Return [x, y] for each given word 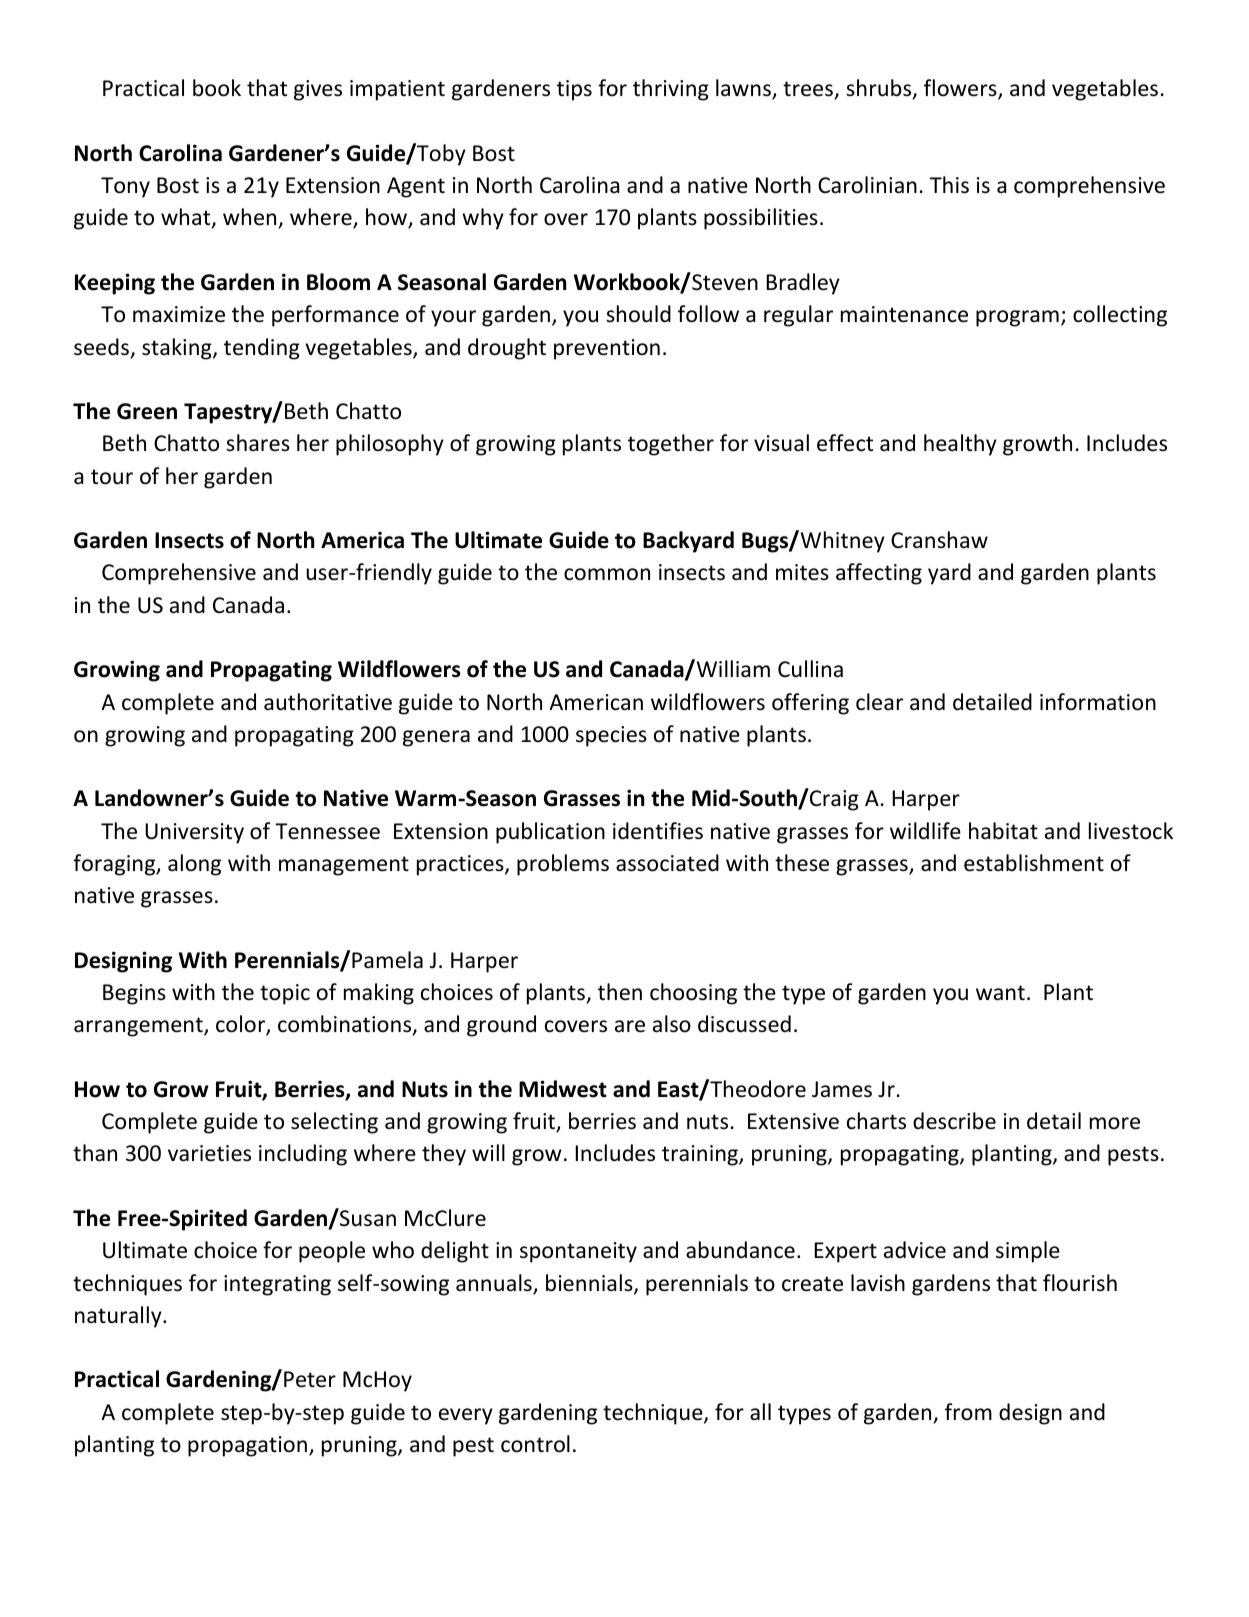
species [611, 736]
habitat [1003, 831]
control [535, 1444]
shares [258, 443]
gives [318, 90]
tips [574, 90]
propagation [247, 1446]
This [949, 185]
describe [954, 1121]
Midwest [563, 1089]
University [194, 833]
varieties [209, 1153]
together [671, 445]
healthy [960, 445]
